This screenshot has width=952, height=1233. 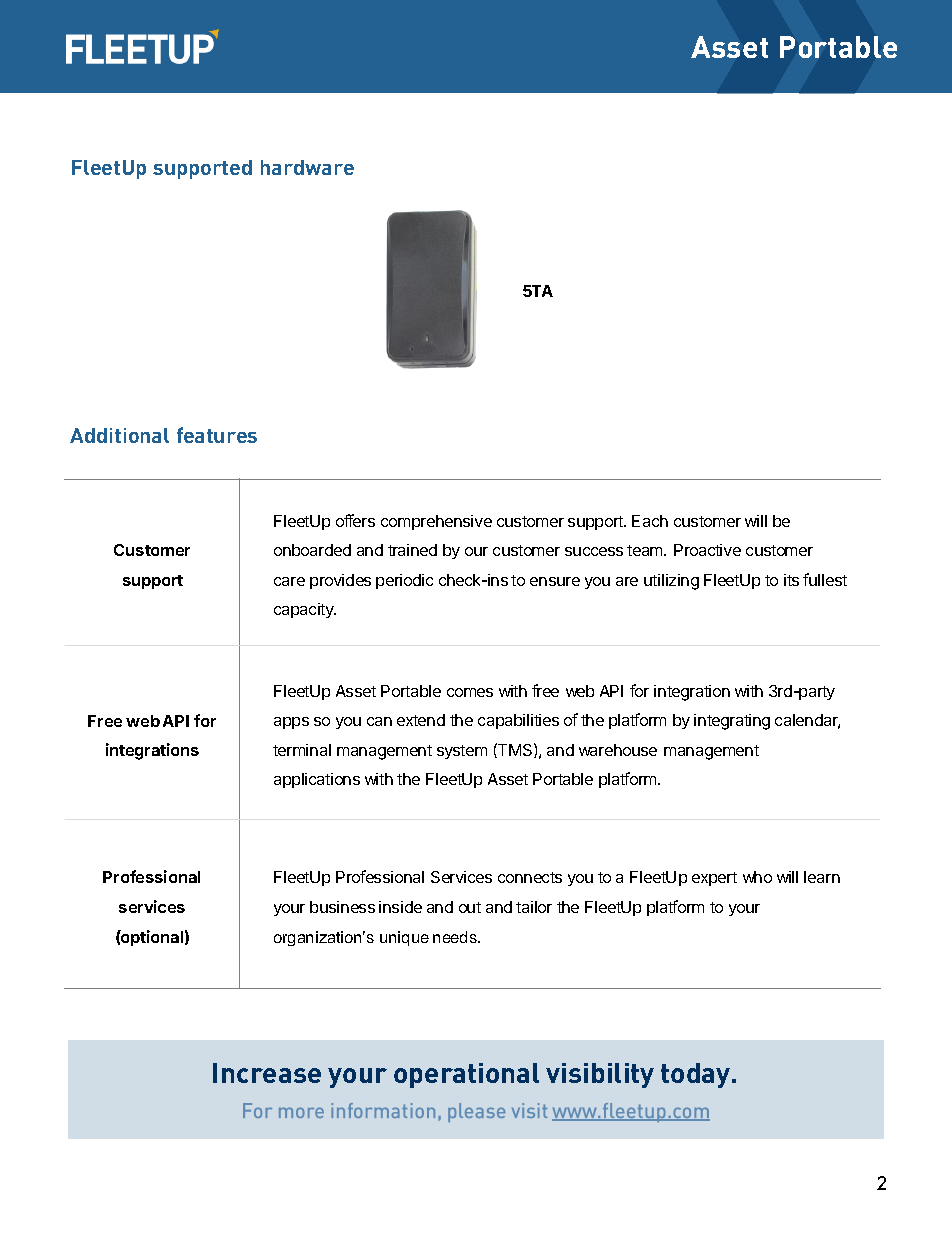 What do you see at coordinates (650, 521) in the screenshot?
I see `Each` at bounding box center [650, 521].
